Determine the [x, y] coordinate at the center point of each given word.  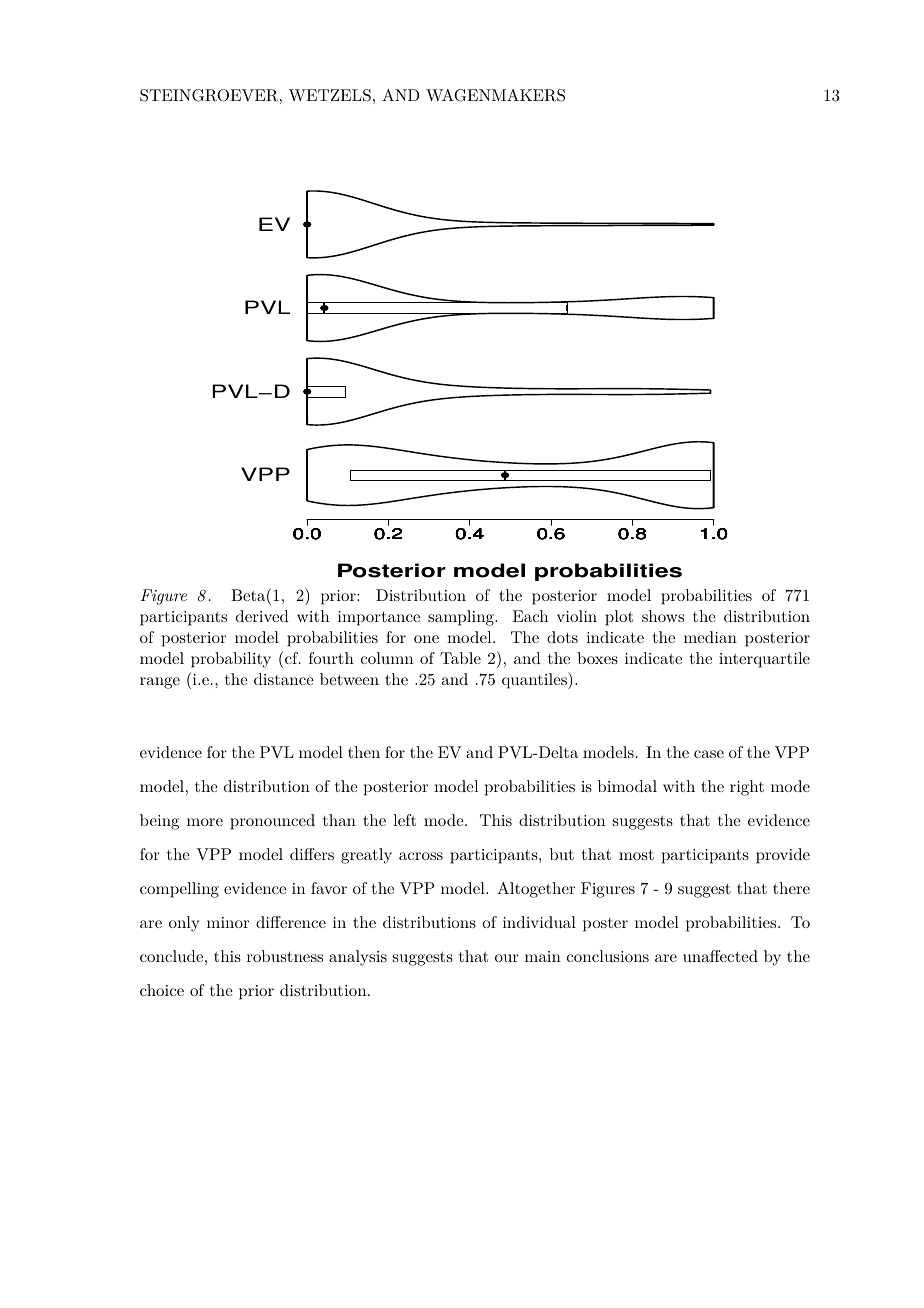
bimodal [627, 786]
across [421, 856]
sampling [462, 618]
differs [312, 854]
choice [162, 990]
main [543, 956]
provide [783, 856]
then [364, 752]
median [710, 637]
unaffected [720, 956]
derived [262, 616]
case [709, 754]
